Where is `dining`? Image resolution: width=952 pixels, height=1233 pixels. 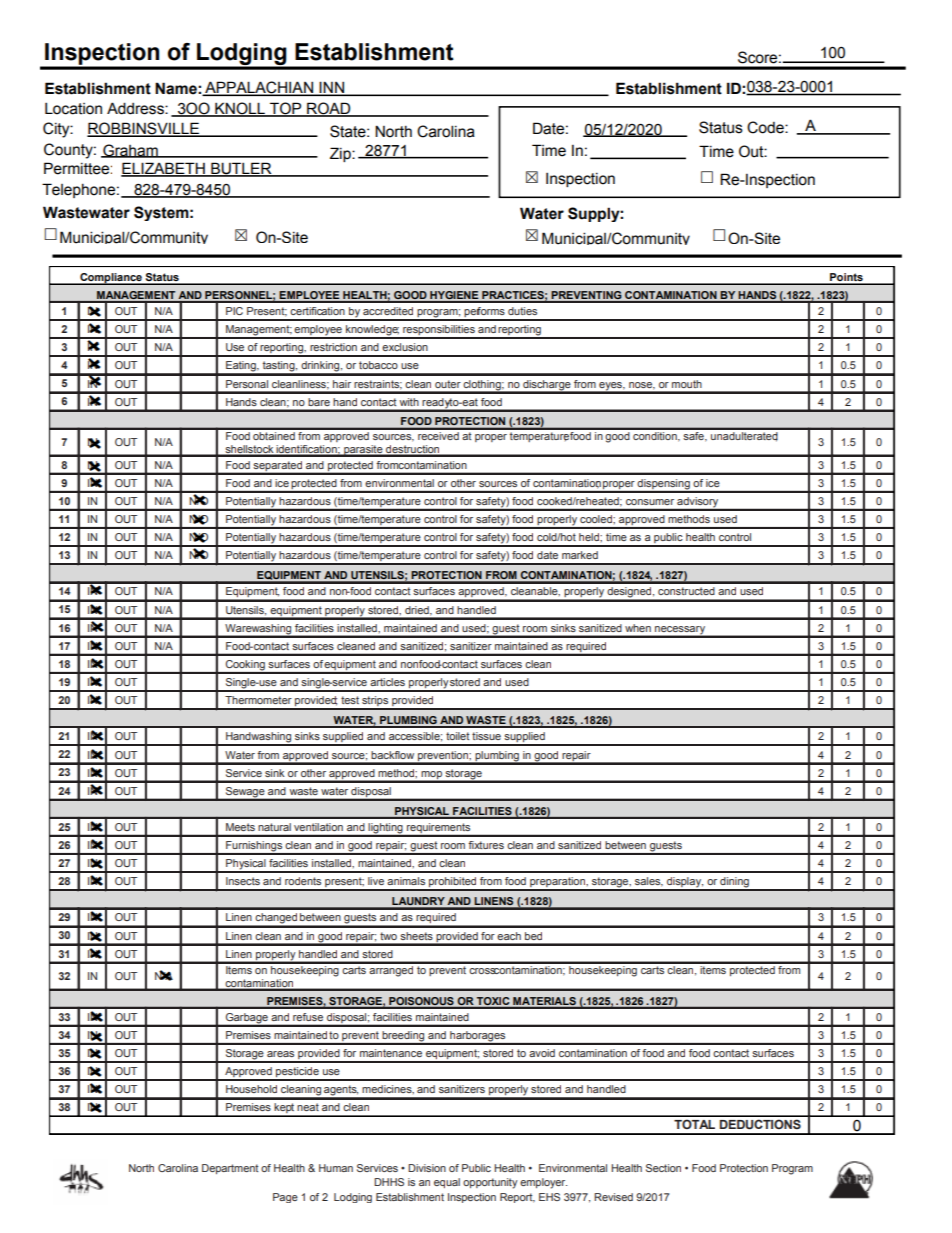
dining is located at coordinates (734, 883).
